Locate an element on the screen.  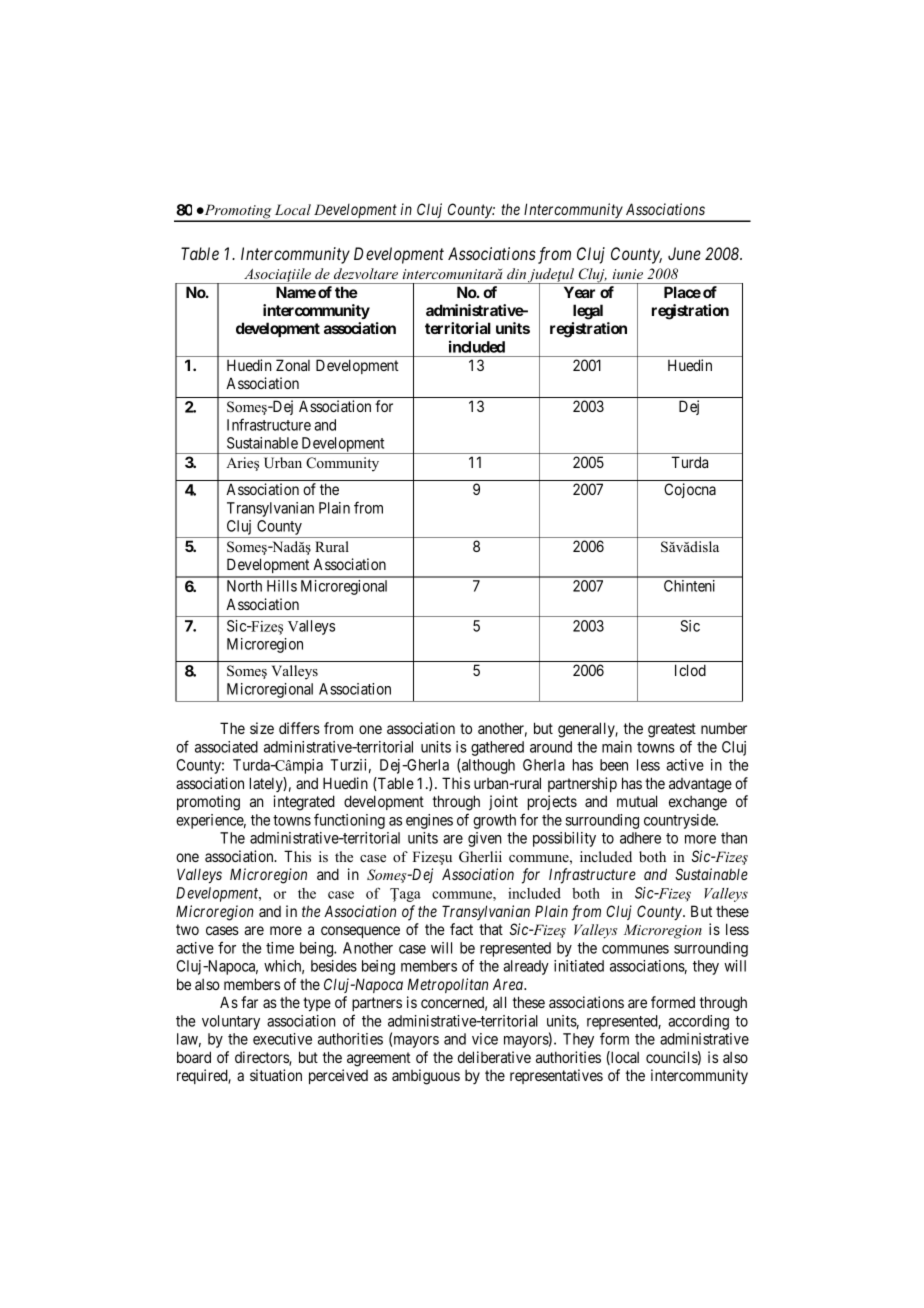
vice is located at coordinates (485, 1039).
